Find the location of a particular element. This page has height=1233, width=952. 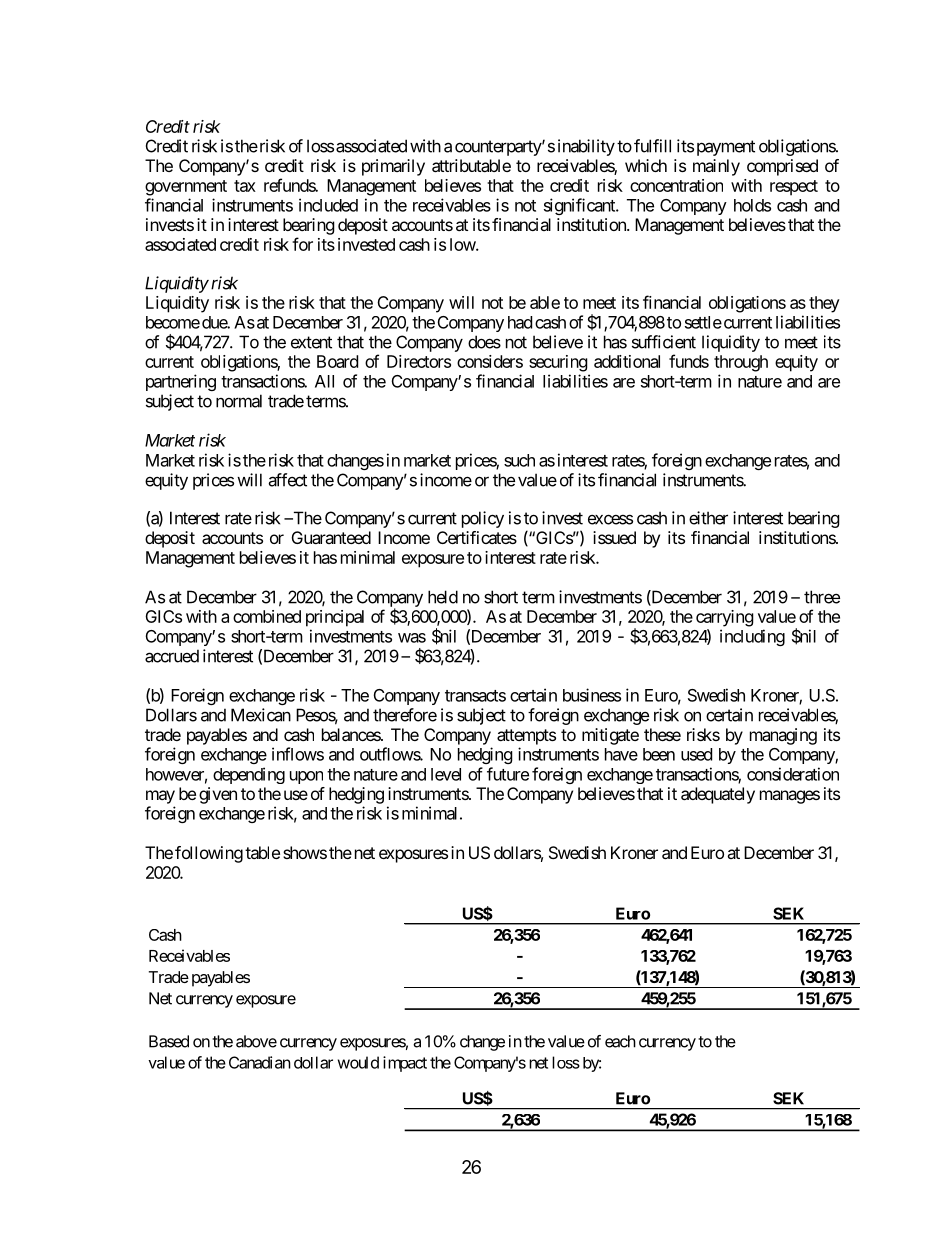

through is located at coordinates (741, 363).
